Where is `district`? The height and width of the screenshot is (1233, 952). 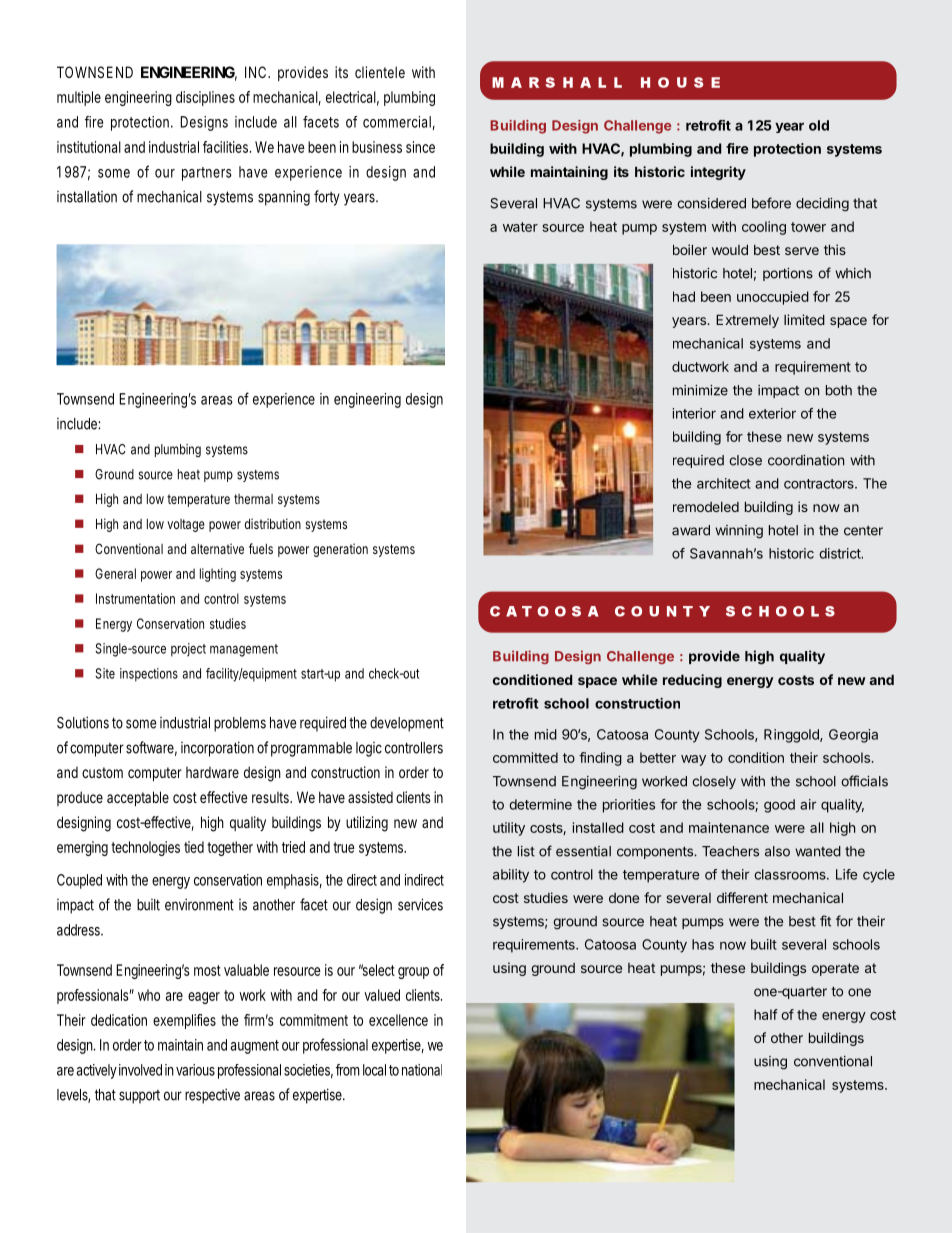 district is located at coordinates (840, 553).
